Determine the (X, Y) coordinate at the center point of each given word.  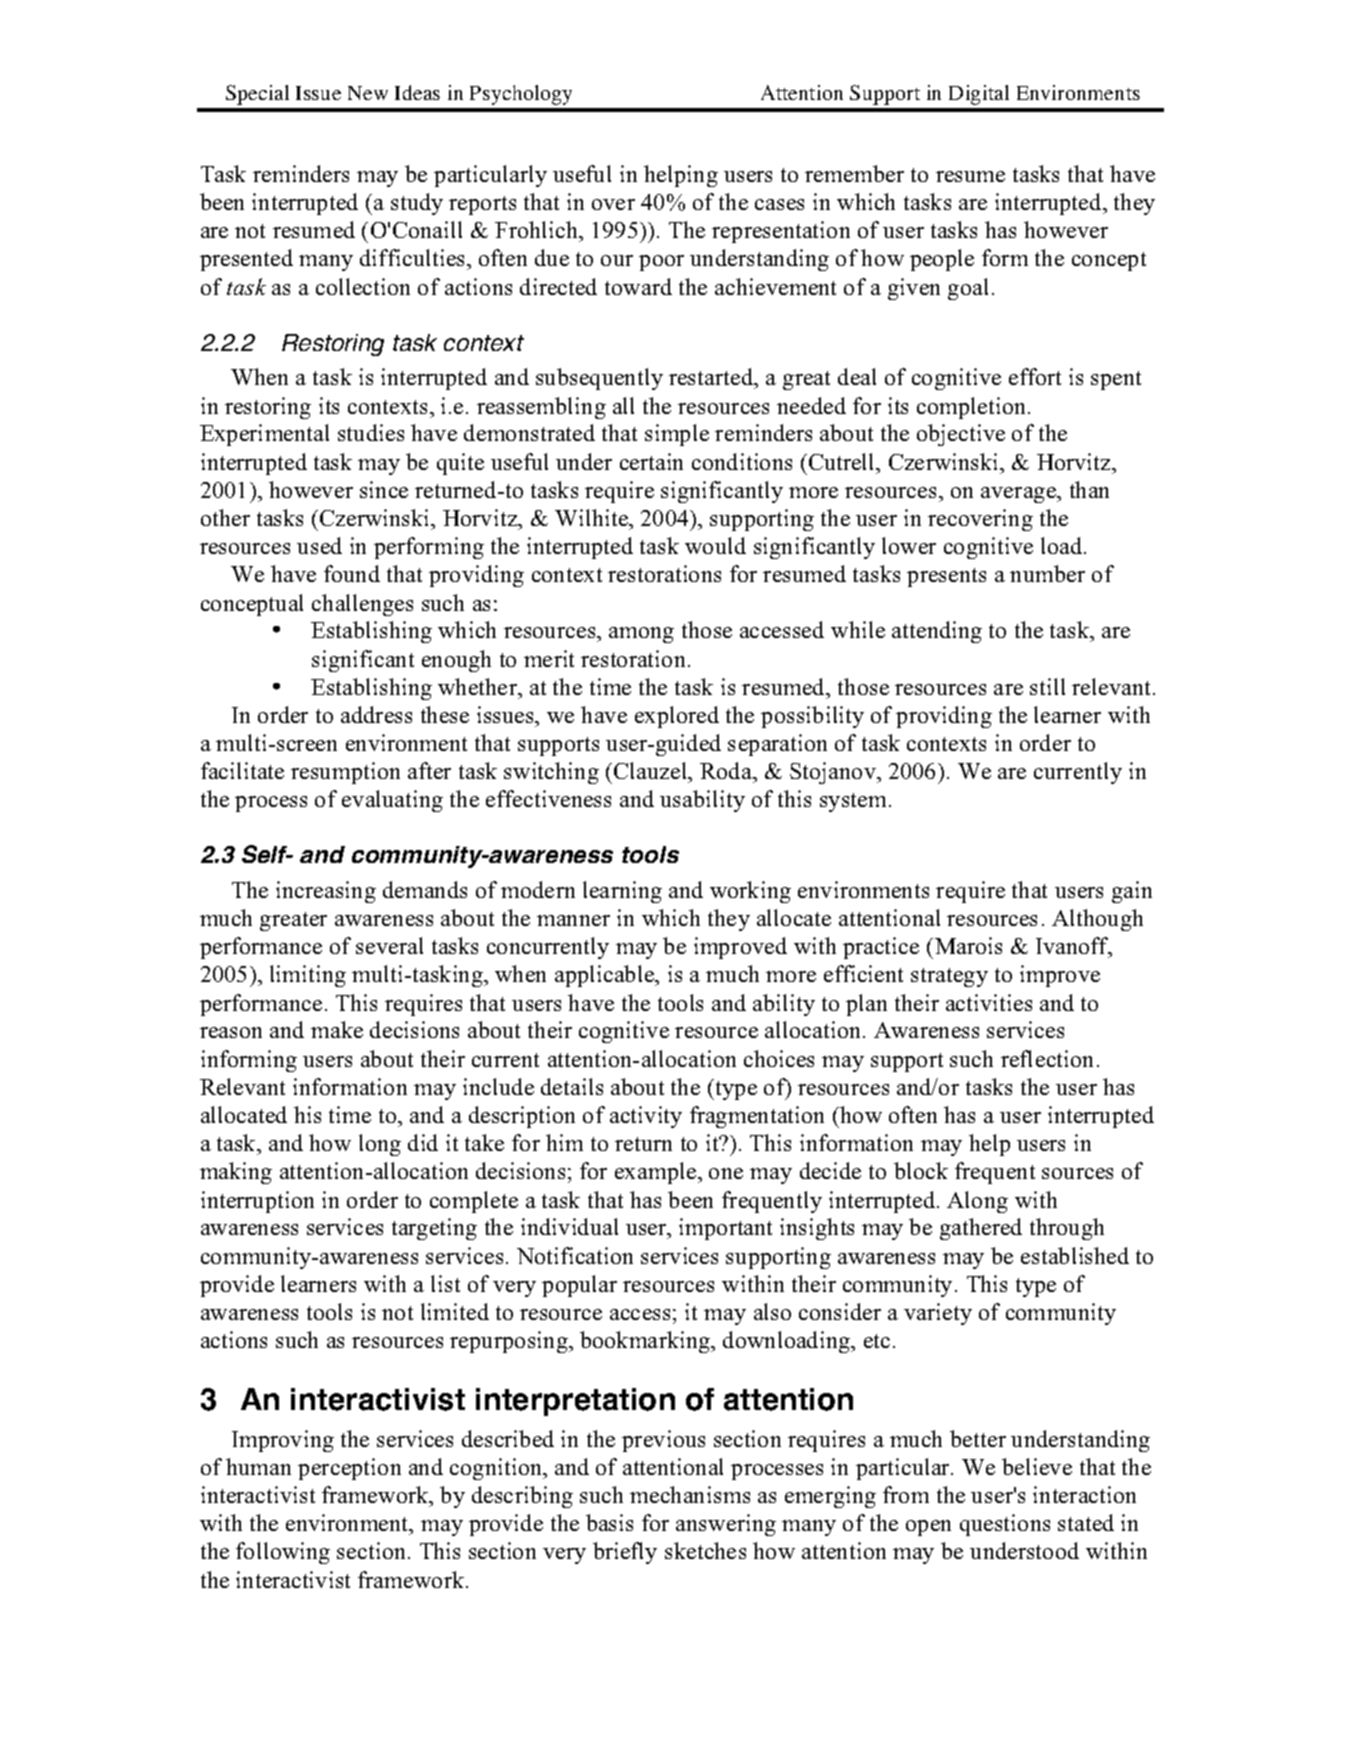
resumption (345, 773)
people (942, 260)
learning (622, 892)
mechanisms (690, 1494)
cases (779, 204)
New (368, 93)
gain (1132, 892)
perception (349, 1469)
